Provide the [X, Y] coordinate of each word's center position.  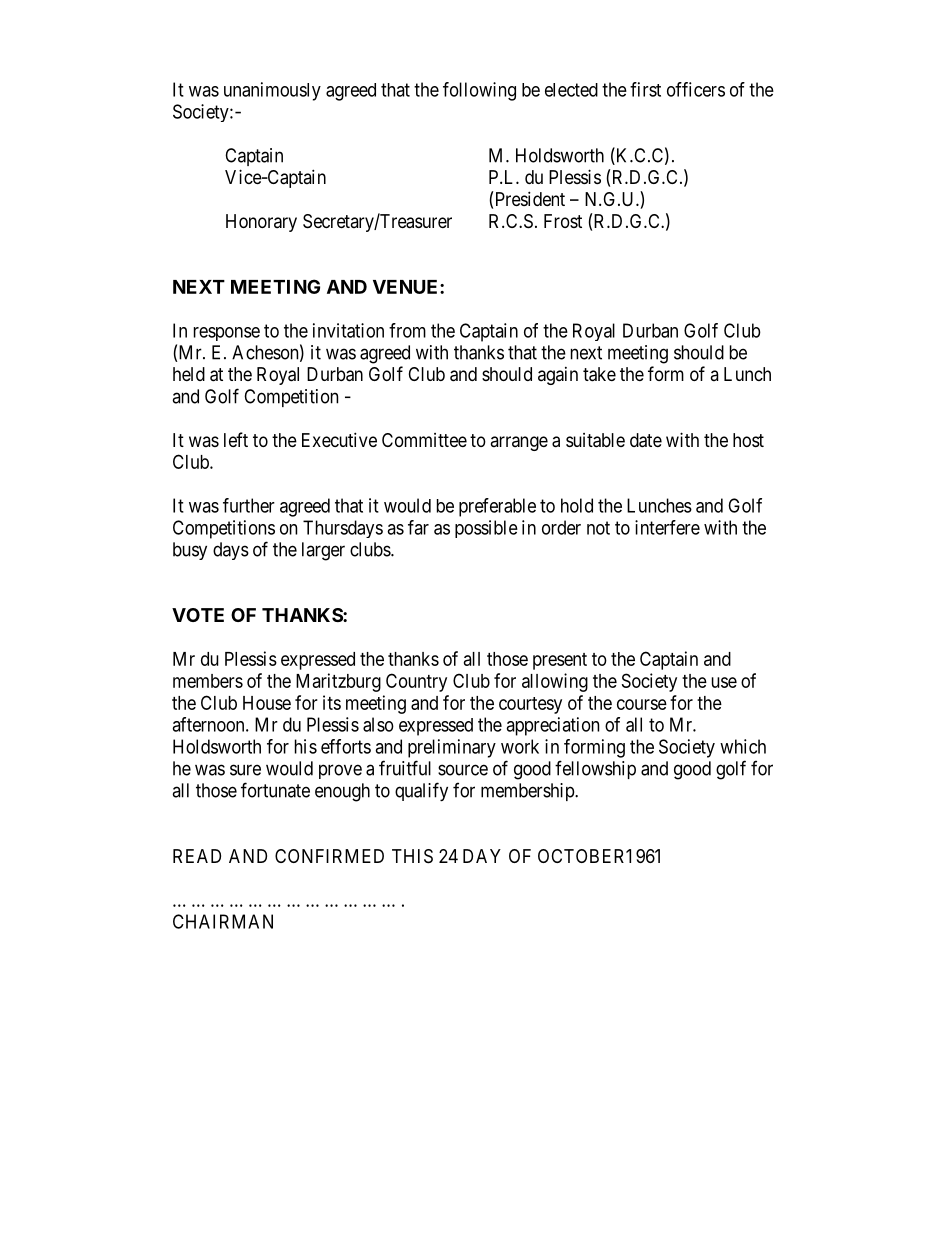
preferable [497, 507]
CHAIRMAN [223, 921]
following [479, 91]
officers [696, 89]
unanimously [272, 91]
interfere [667, 527]
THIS [412, 856]
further [249, 505]
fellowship [595, 769]
